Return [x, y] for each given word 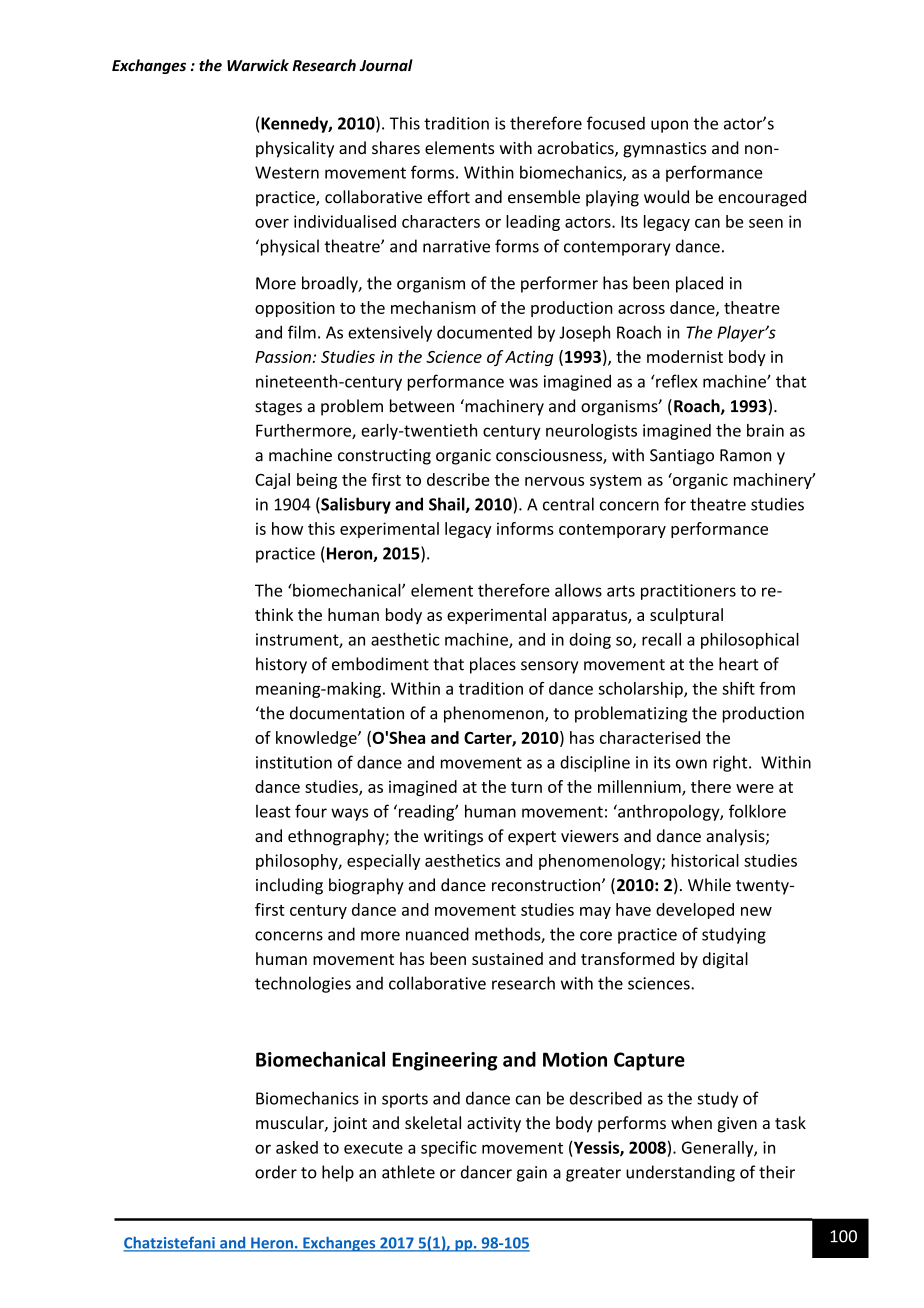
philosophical [750, 641]
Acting [529, 358]
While [709, 885]
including [289, 886]
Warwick [258, 65]
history [281, 665]
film [302, 332]
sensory [549, 667]
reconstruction [547, 885]
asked [297, 1147]
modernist [685, 356]
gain [532, 1174]
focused [616, 123]
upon [669, 126]
